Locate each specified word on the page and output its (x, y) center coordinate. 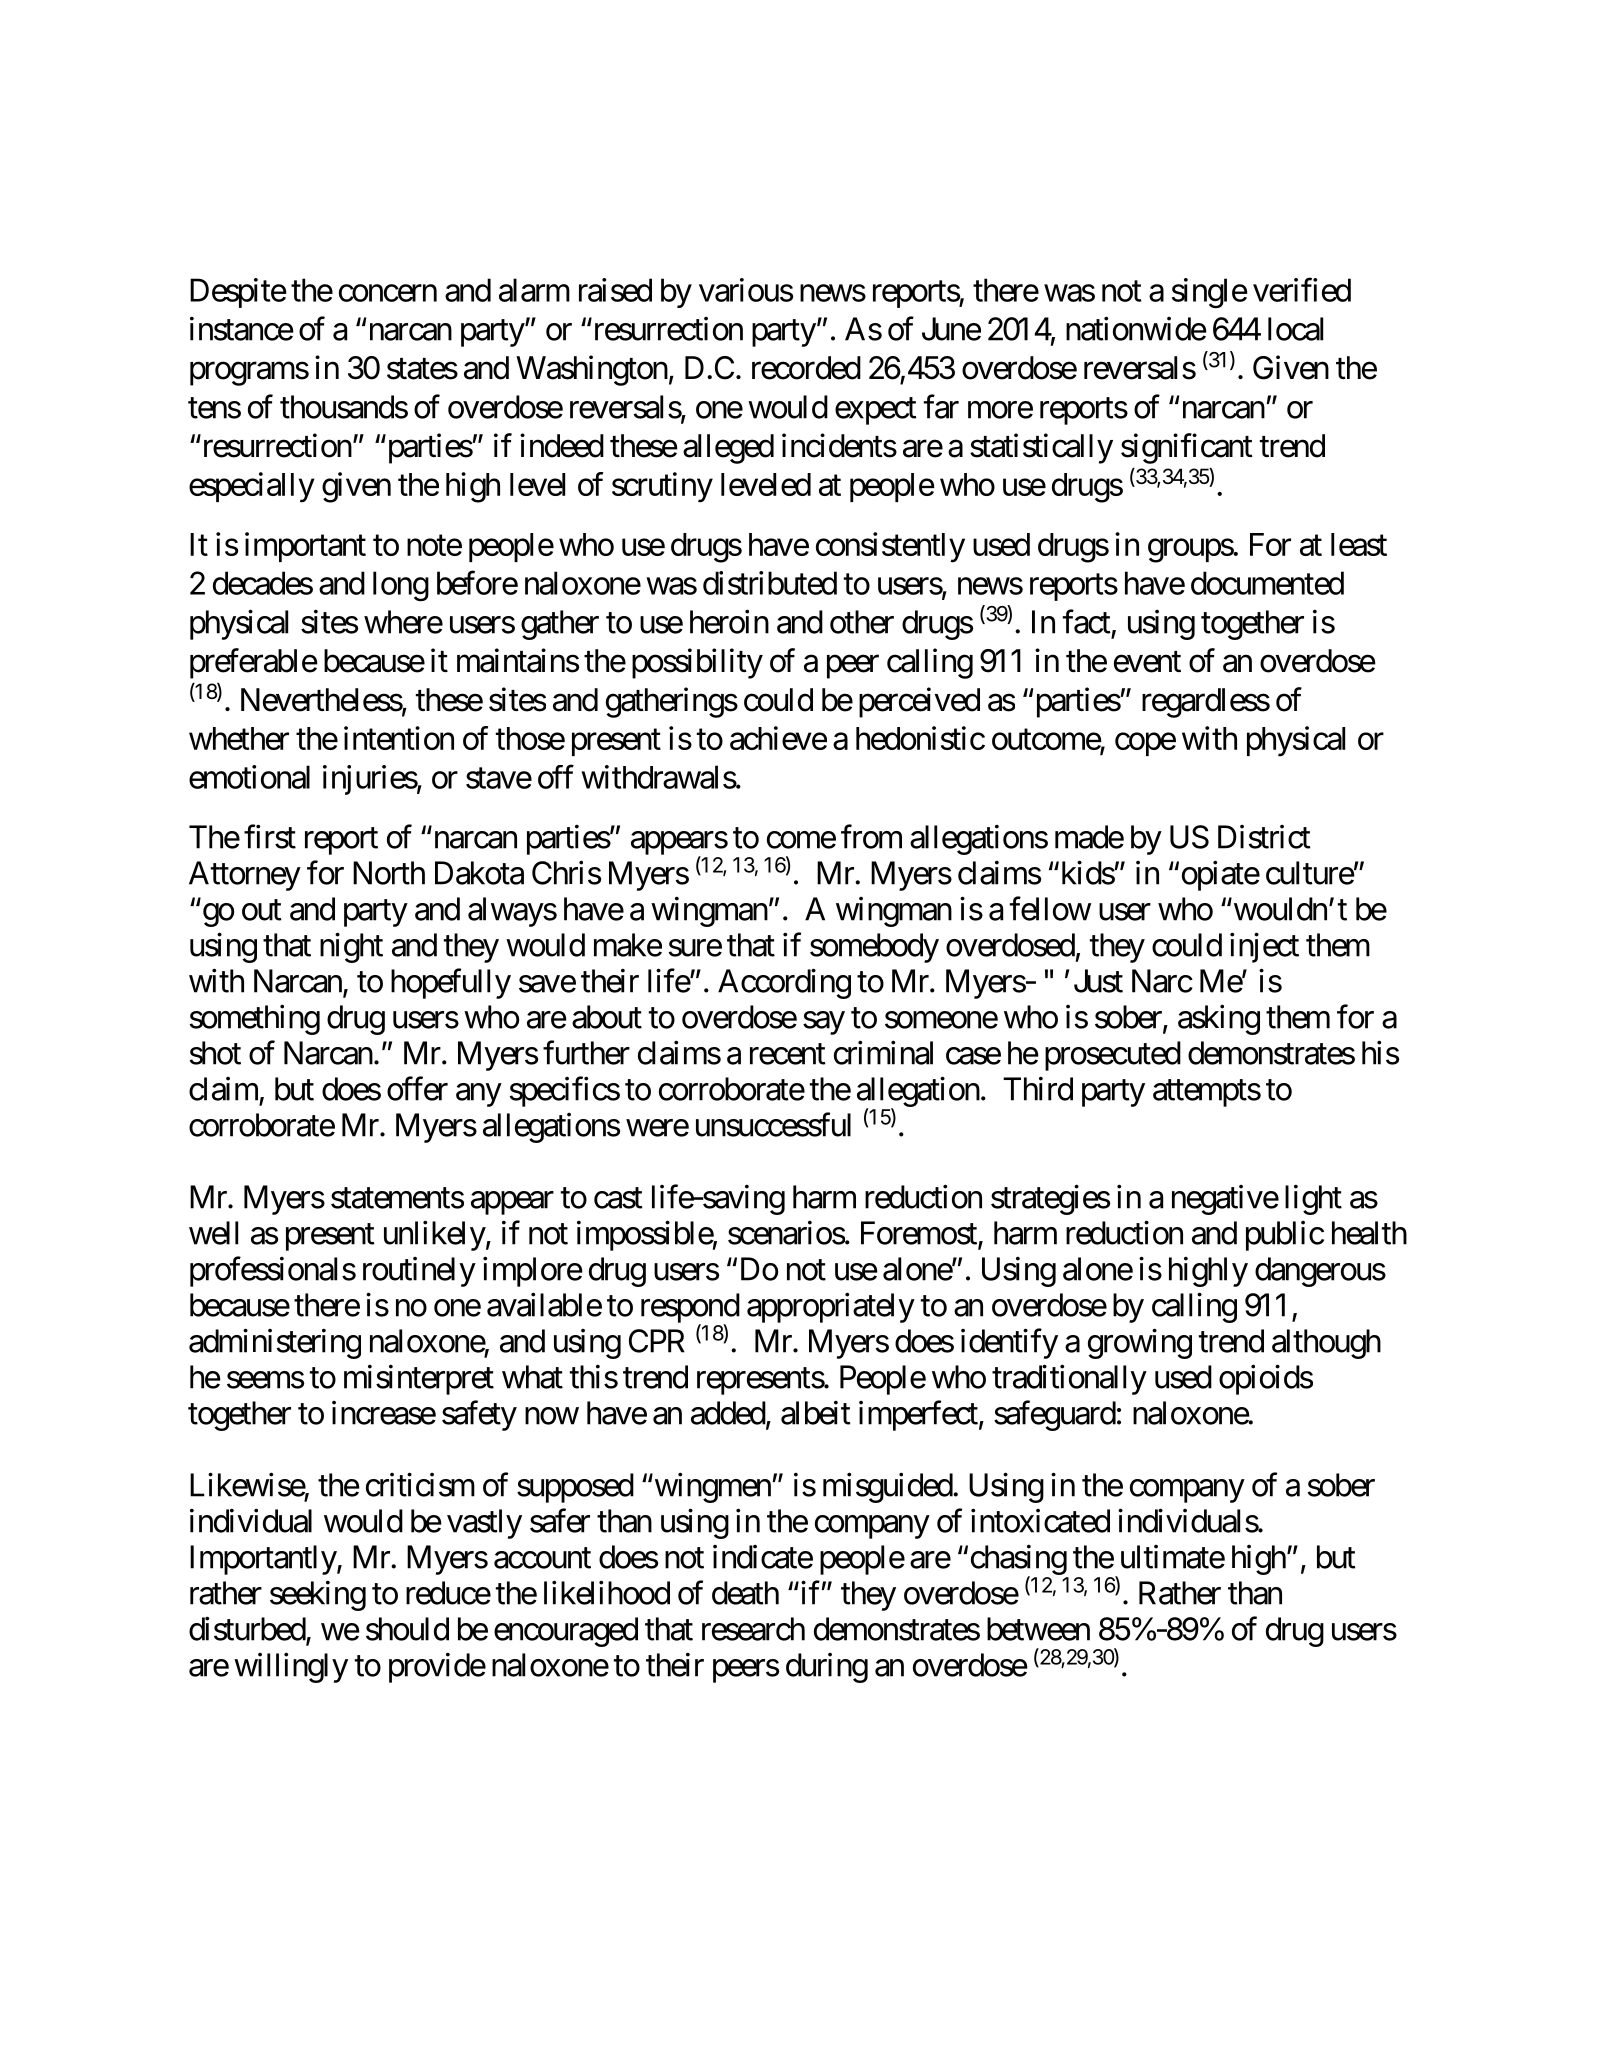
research (753, 1629)
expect (876, 411)
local (1295, 329)
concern (388, 293)
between (1038, 1629)
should (407, 1629)
